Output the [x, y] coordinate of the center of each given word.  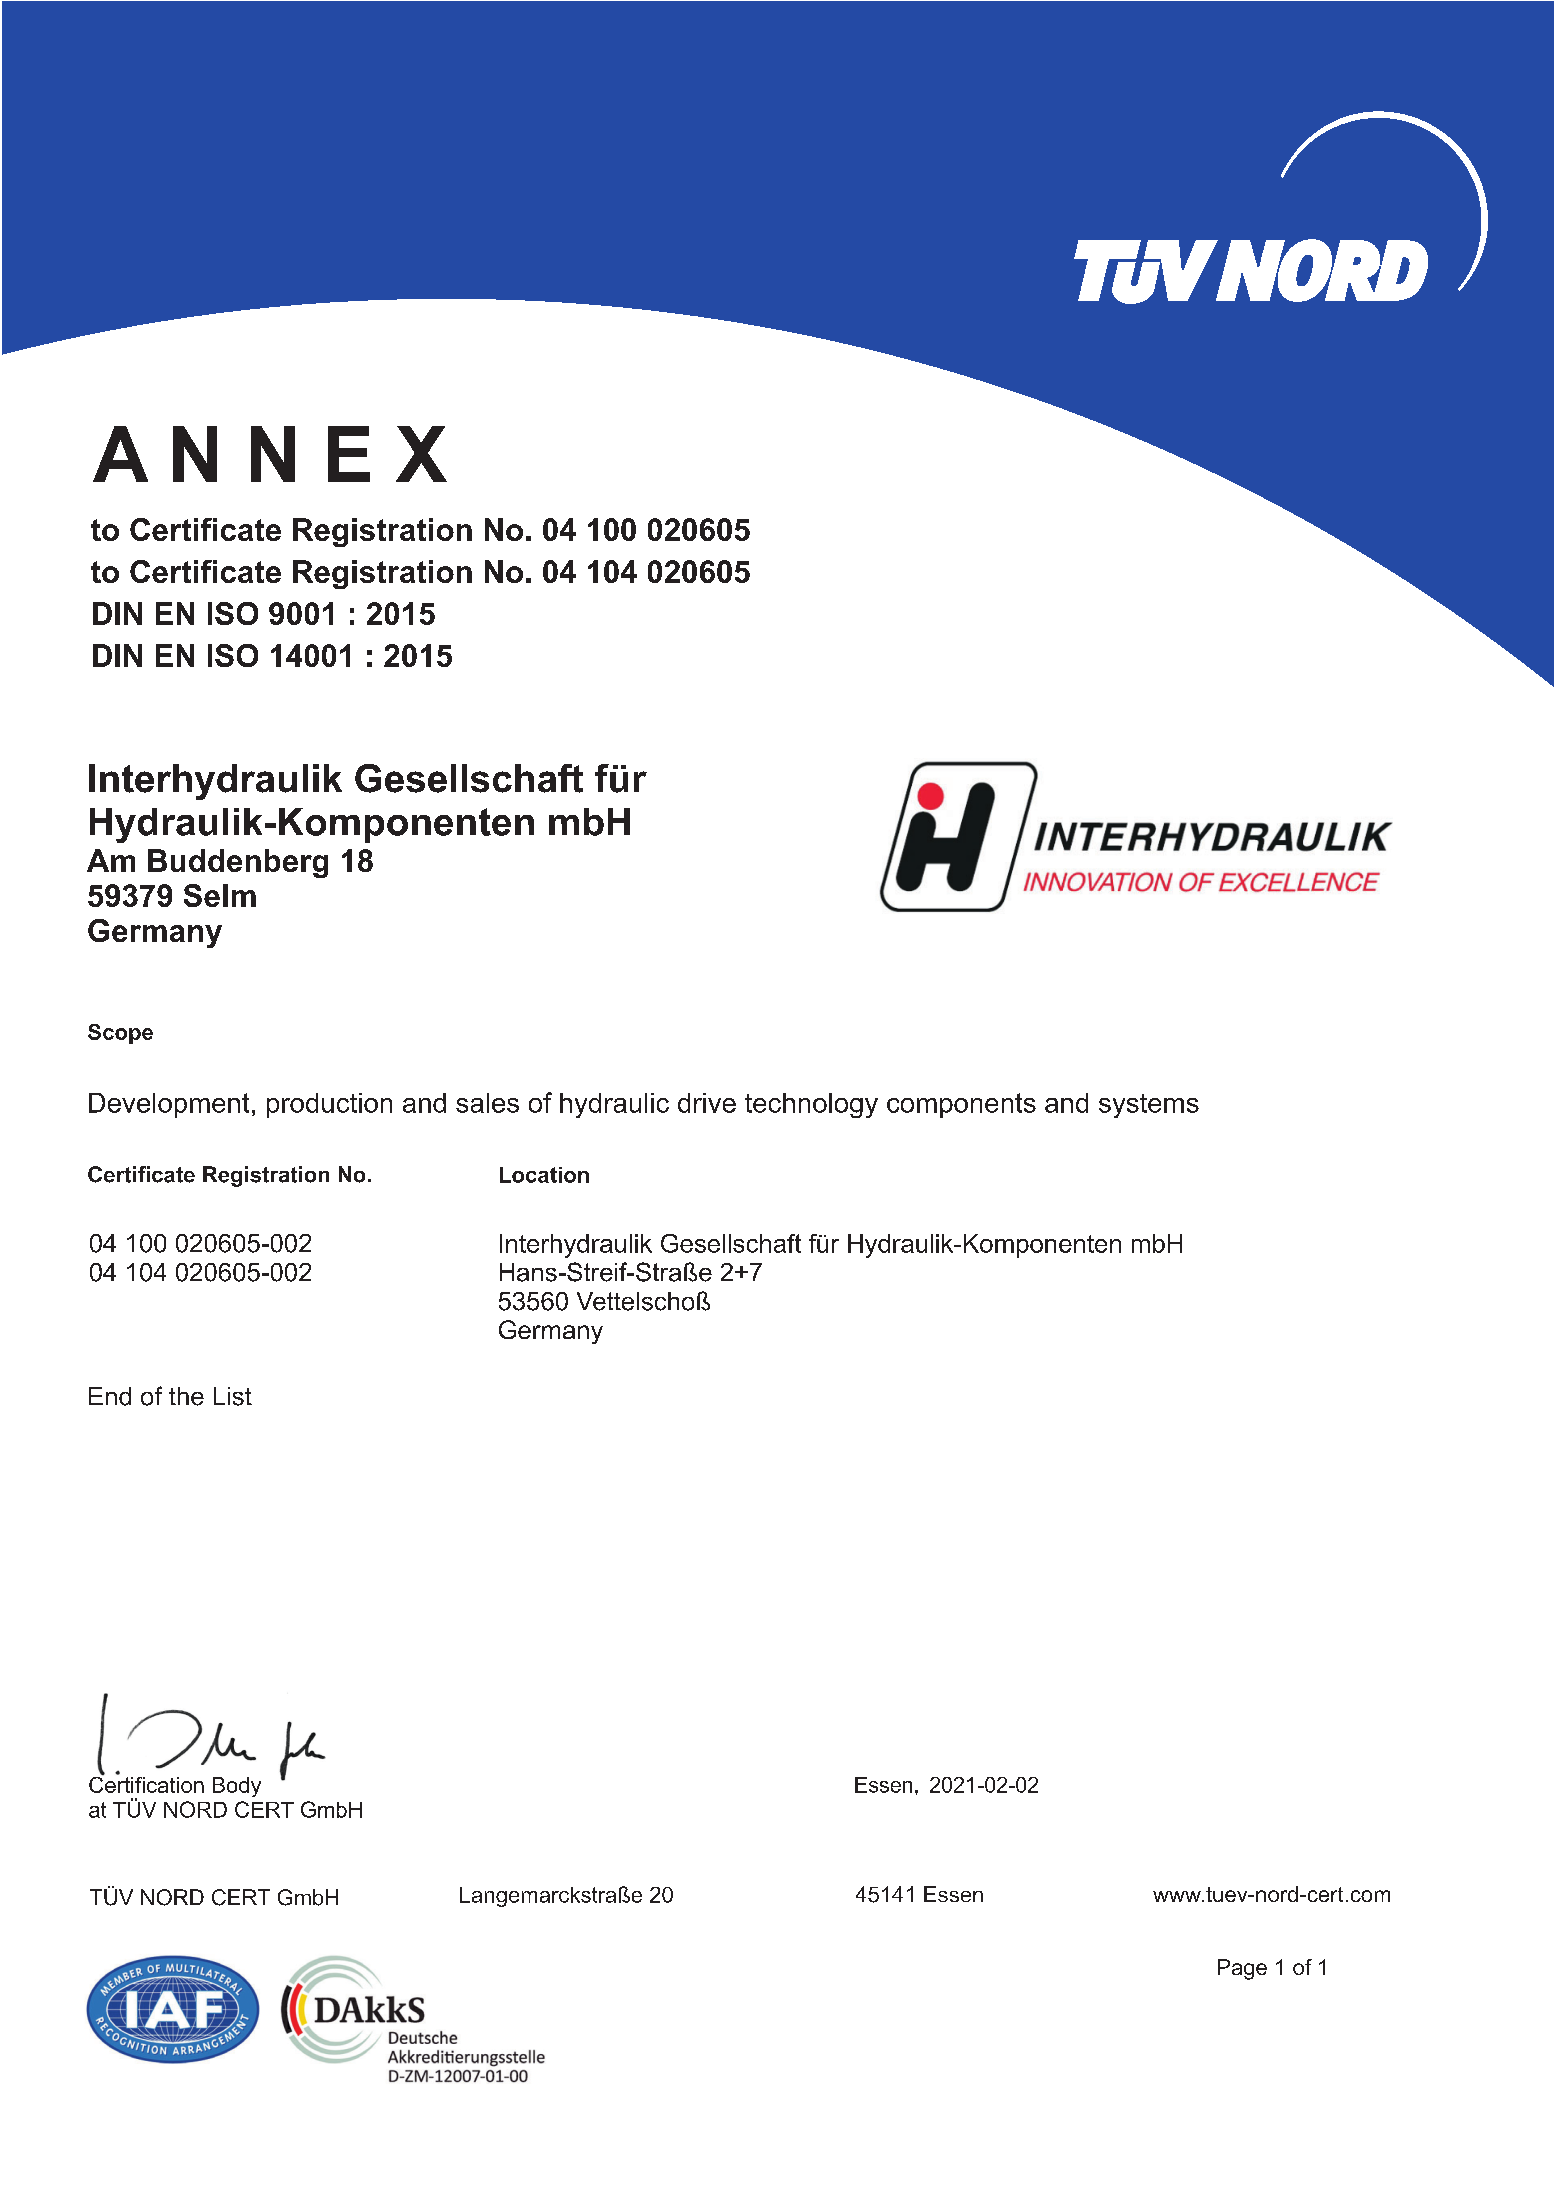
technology [811, 1105]
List [233, 1396]
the [186, 1396]
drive [707, 1103]
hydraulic [614, 1105]
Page [1242, 1969]
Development [169, 1105]
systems [1149, 1106]
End [110, 1396]
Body [237, 1787]
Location [544, 1175]
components [961, 1105]
